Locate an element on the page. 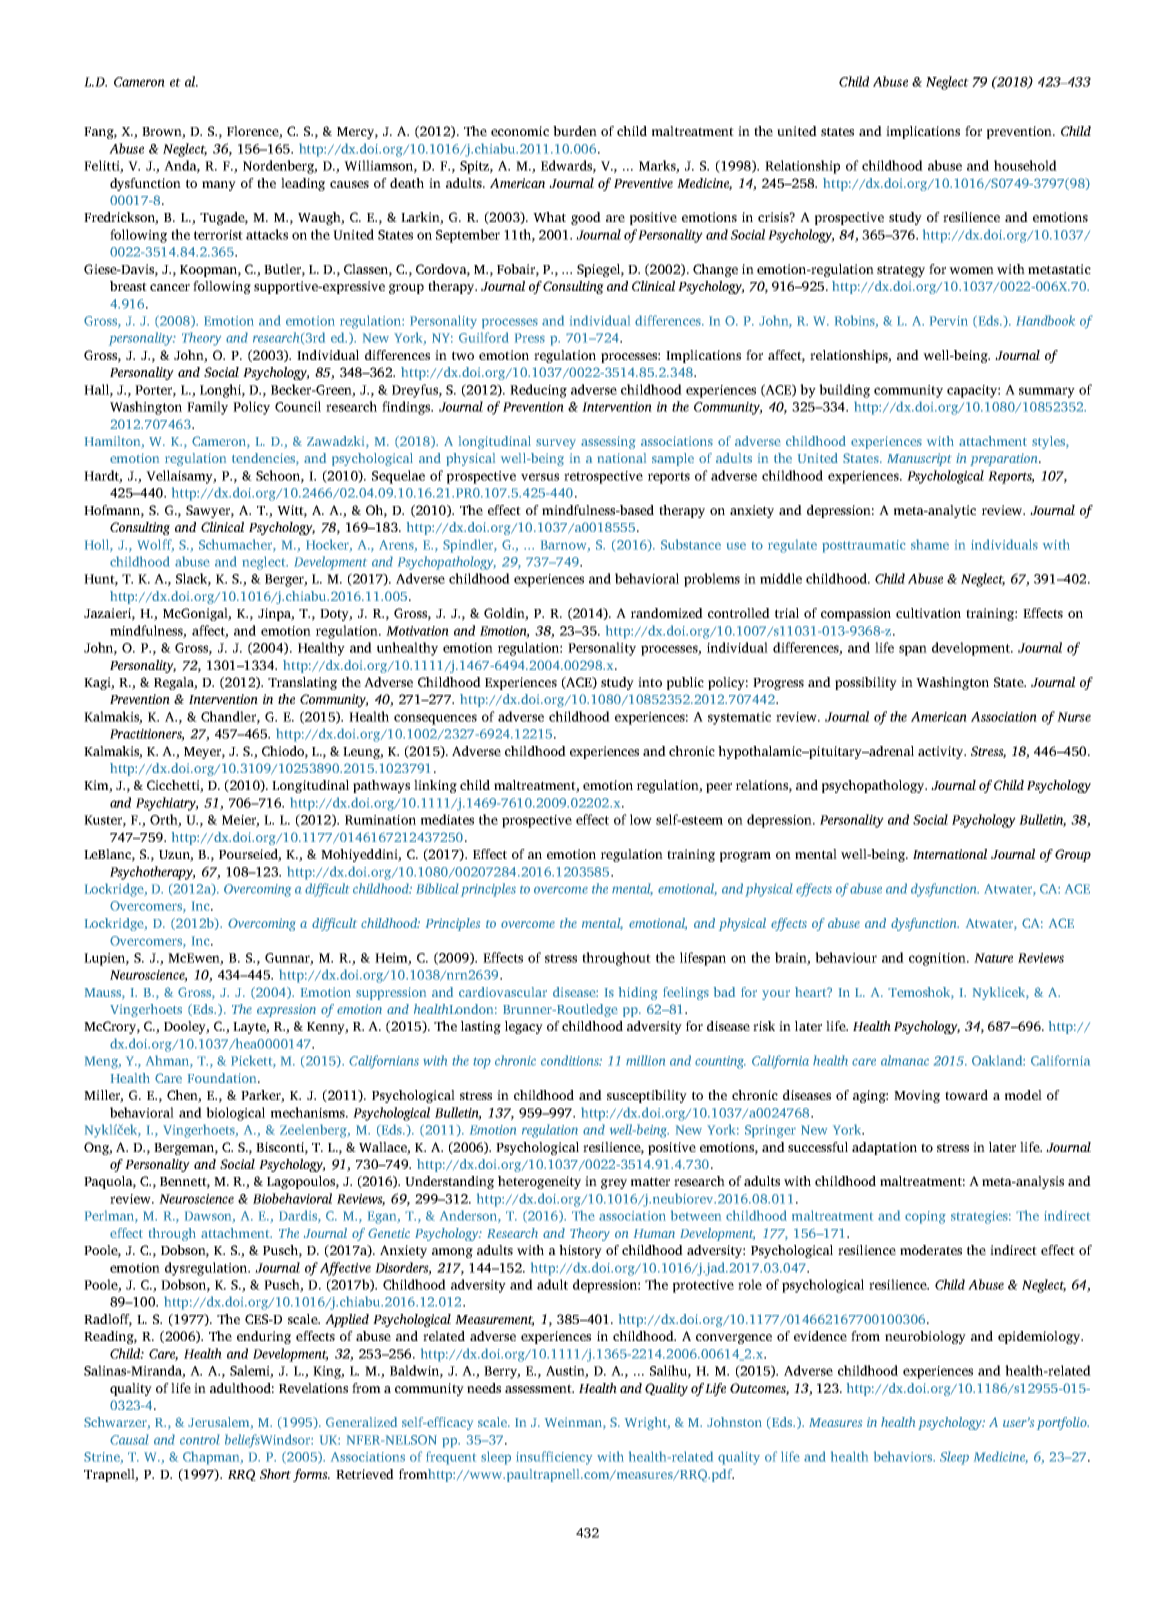  Preventive is located at coordinates (643, 183).
